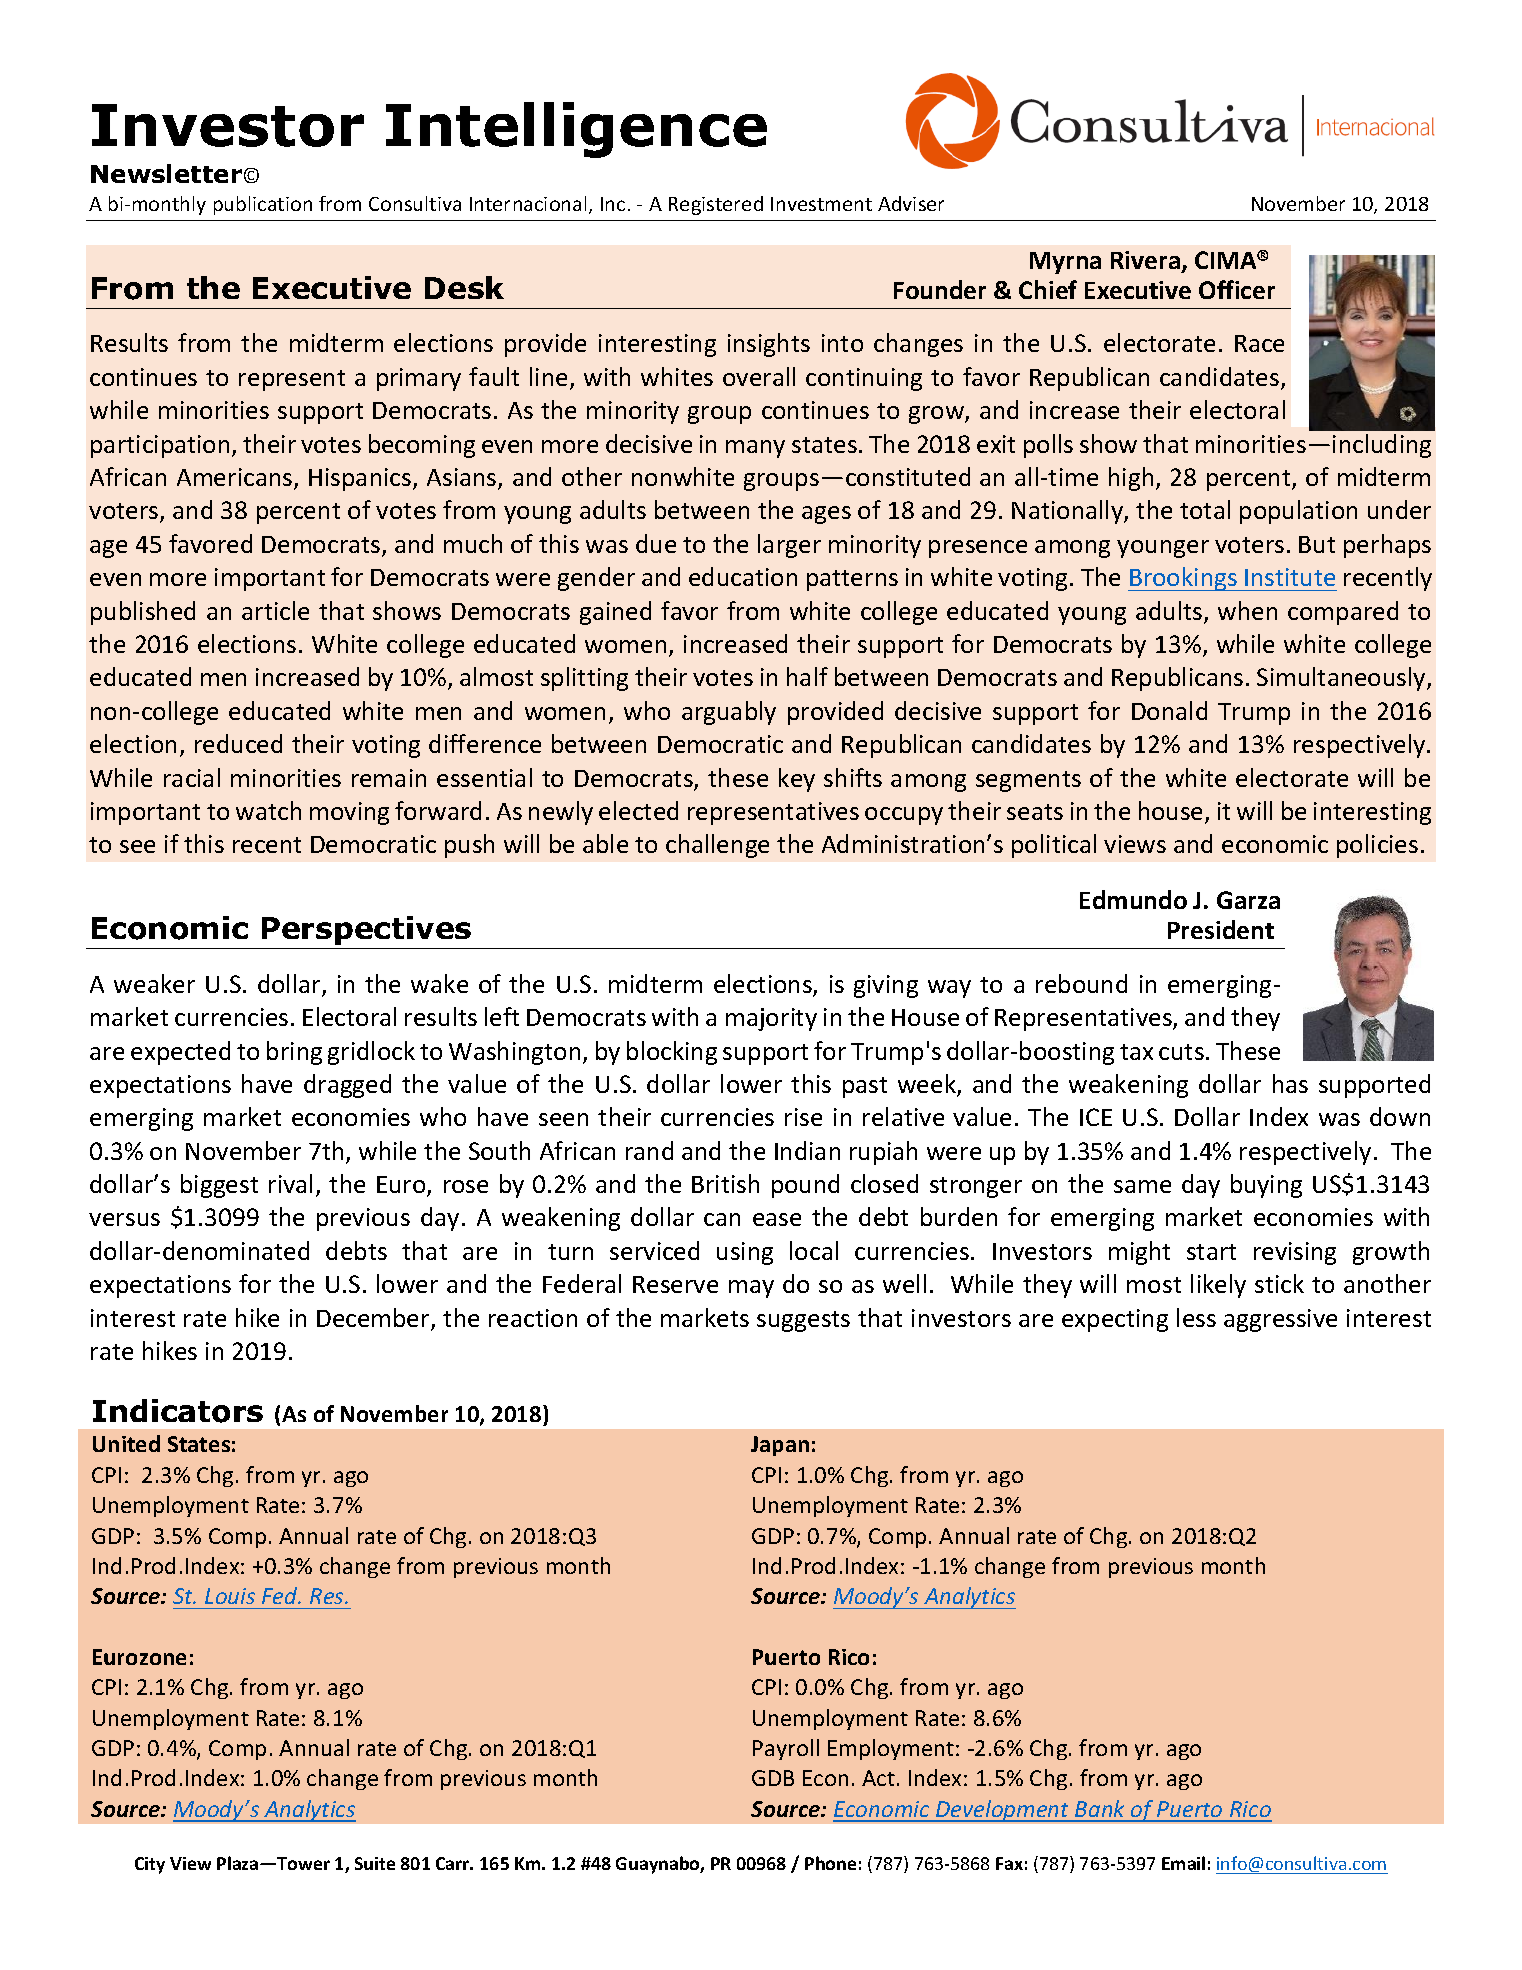 The image size is (1522, 1970). Describe the element at coordinates (716, 205) in the document. I see `Registered` at that location.
